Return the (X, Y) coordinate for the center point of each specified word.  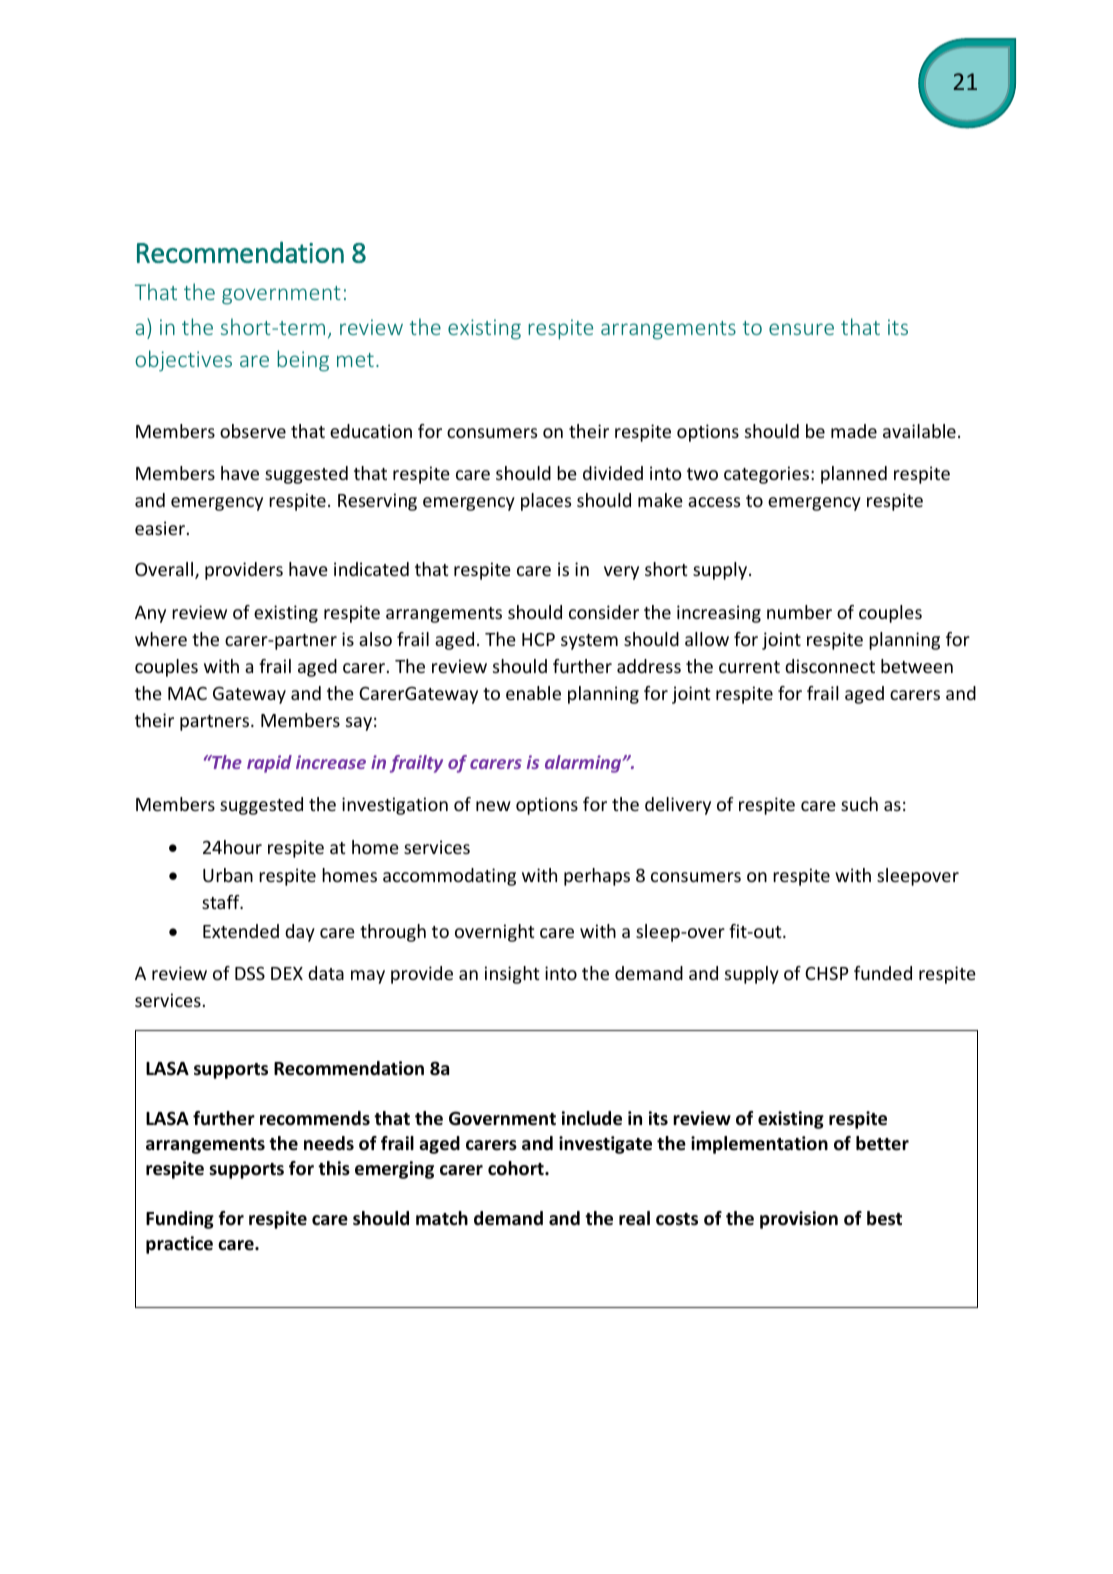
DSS (250, 973)
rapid (269, 764)
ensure (801, 329)
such (859, 804)
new (493, 806)
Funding (180, 1220)
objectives (183, 361)
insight (512, 975)
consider (604, 612)
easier (160, 528)
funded (883, 973)
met (355, 360)
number (799, 612)
